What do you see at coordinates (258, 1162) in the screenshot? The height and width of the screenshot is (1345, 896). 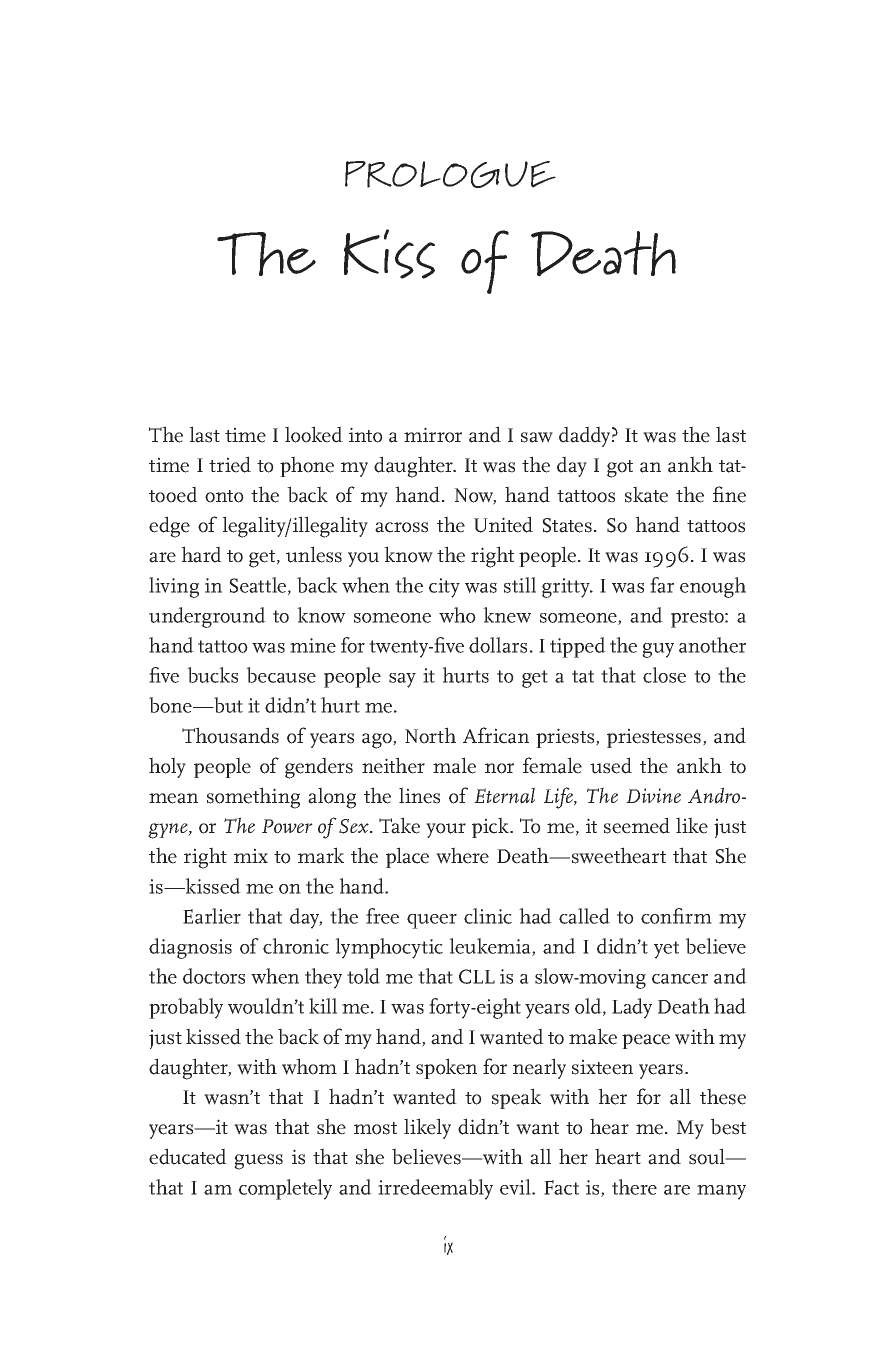 I see `guess` at bounding box center [258, 1162].
